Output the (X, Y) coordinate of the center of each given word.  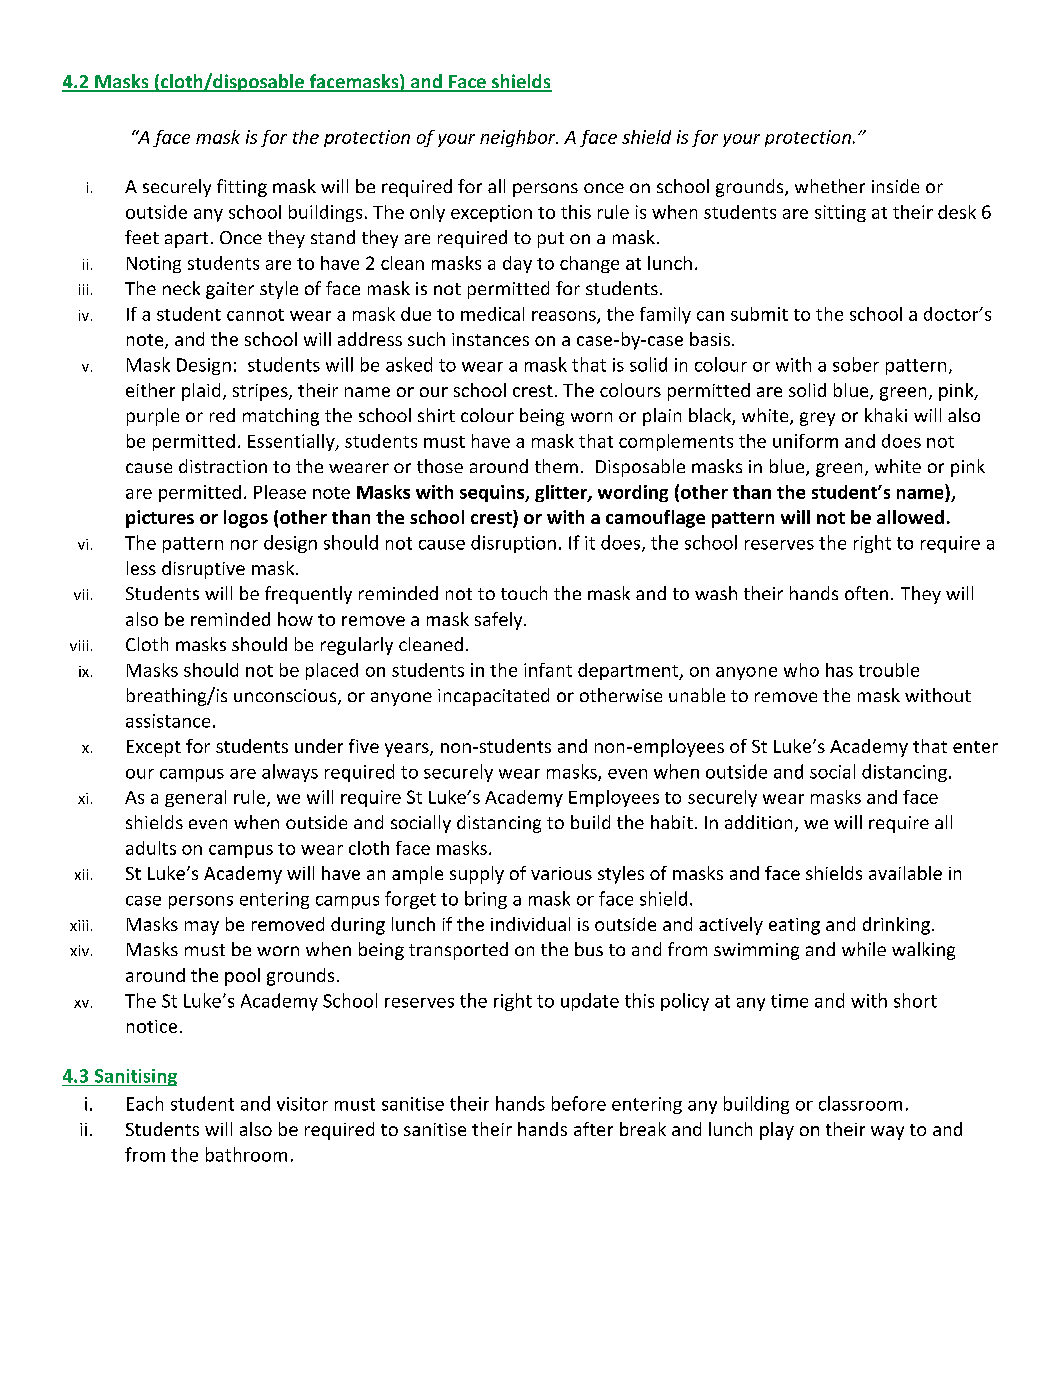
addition (758, 822)
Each (145, 1103)
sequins (493, 493)
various (561, 873)
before (579, 1103)
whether (830, 186)
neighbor (519, 138)
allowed (910, 517)
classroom (860, 1103)
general (195, 798)
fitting (242, 188)
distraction (223, 466)
